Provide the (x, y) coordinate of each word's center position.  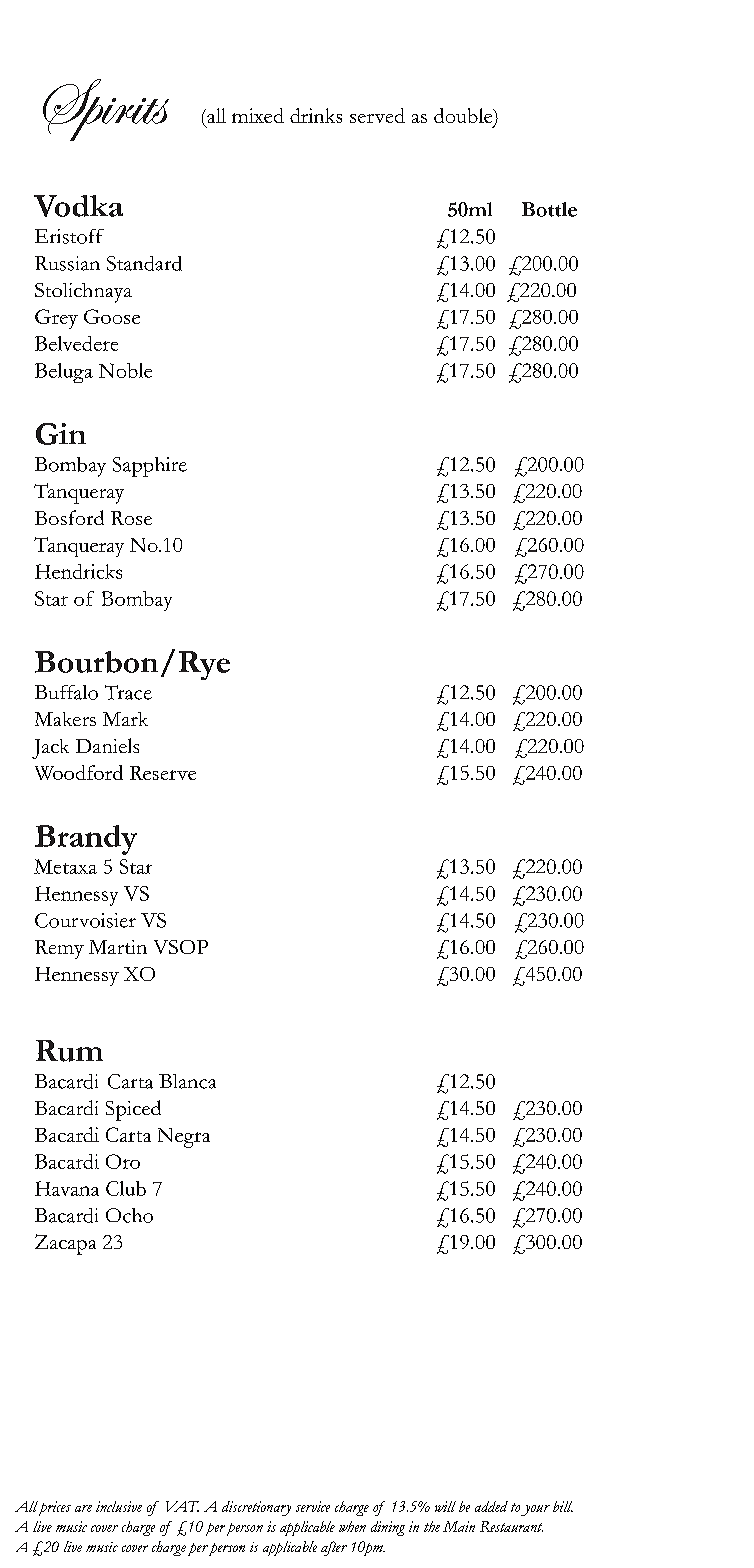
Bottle (549, 209)
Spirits (106, 110)
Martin (118, 947)
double (464, 117)
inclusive (119, 1506)
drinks (316, 115)
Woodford (79, 772)
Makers (65, 719)
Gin (61, 434)
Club (126, 1188)
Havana (67, 1188)
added (491, 1506)
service (313, 1506)
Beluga (64, 373)
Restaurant (511, 1526)
